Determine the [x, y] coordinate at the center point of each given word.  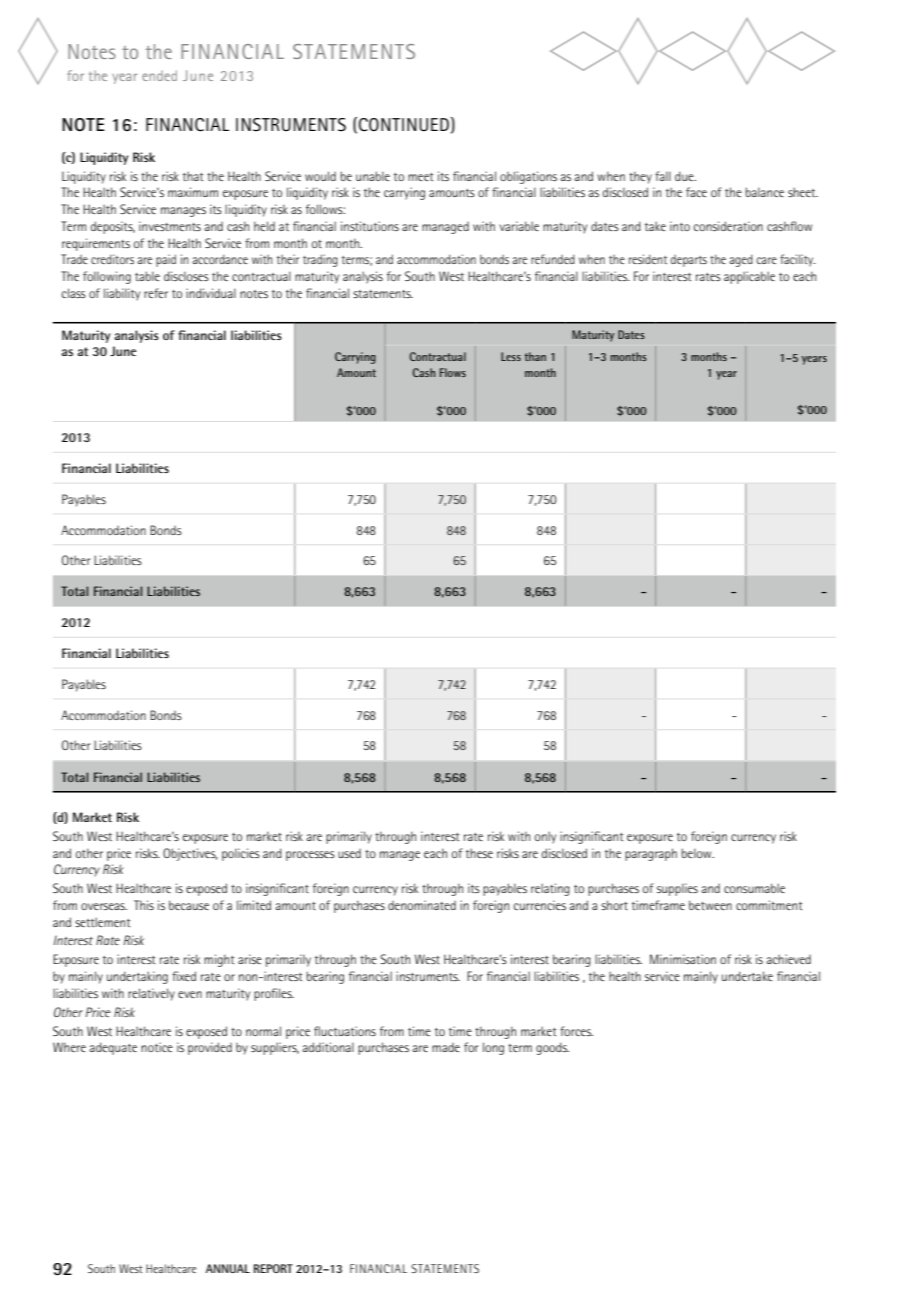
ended [159, 75]
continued [404, 125]
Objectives [190, 854]
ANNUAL [228, 1268]
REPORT [273, 1268]
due [685, 176]
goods [552, 1048]
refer [156, 293]
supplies [677, 889]
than [535, 356]
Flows [453, 372]
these [479, 853]
